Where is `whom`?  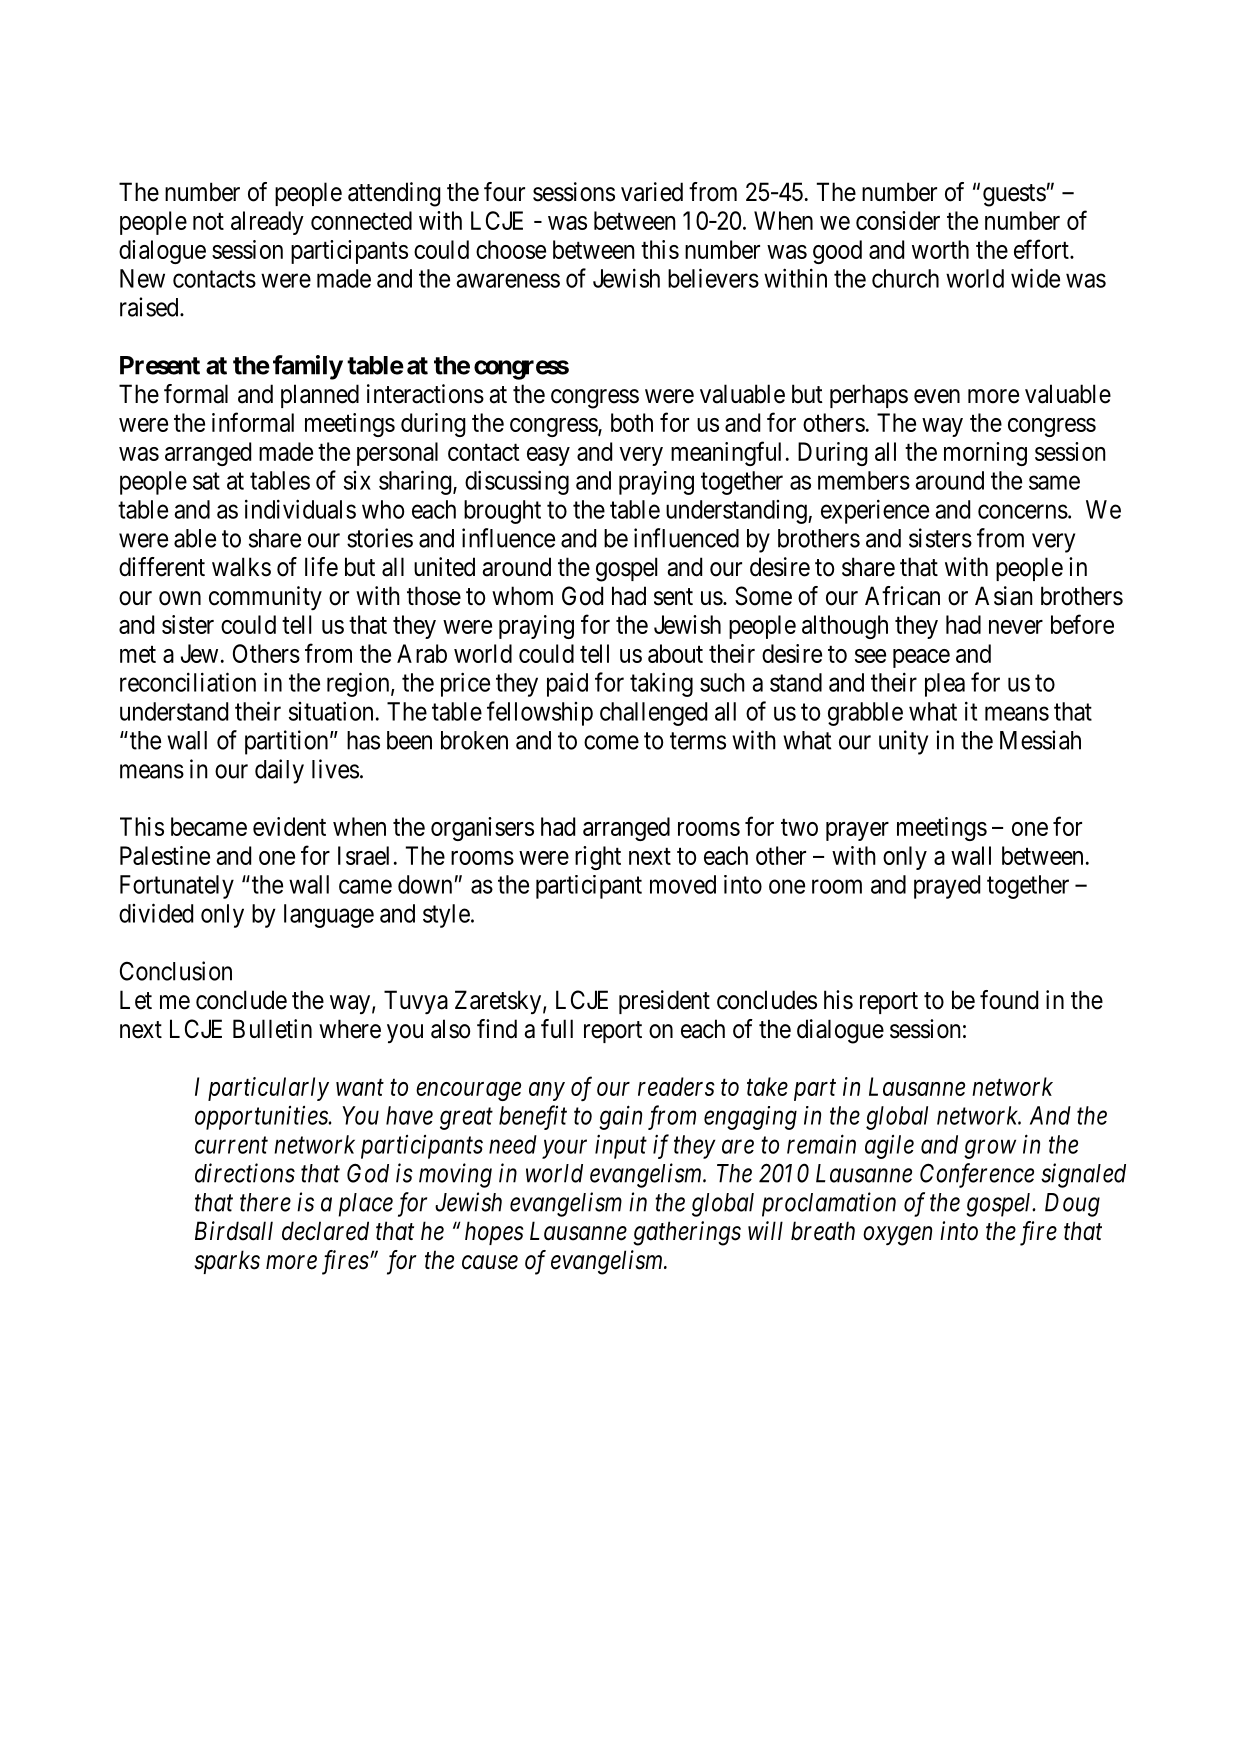
whom is located at coordinates (522, 596).
